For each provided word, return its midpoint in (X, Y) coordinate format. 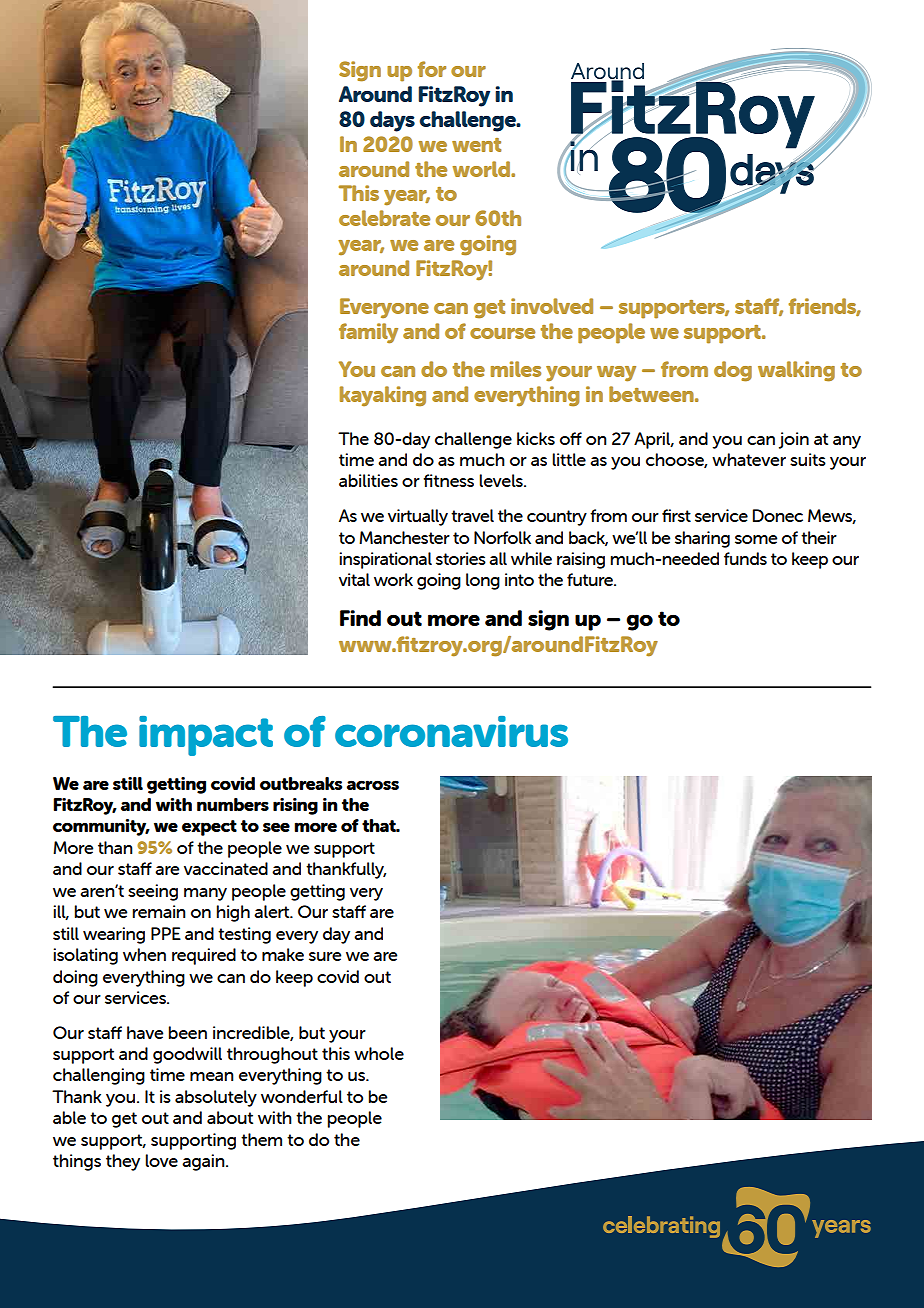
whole (379, 1053)
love (161, 1160)
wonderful (302, 1096)
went (476, 145)
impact (206, 736)
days (392, 121)
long (483, 581)
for (431, 69)
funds (745, 558)
